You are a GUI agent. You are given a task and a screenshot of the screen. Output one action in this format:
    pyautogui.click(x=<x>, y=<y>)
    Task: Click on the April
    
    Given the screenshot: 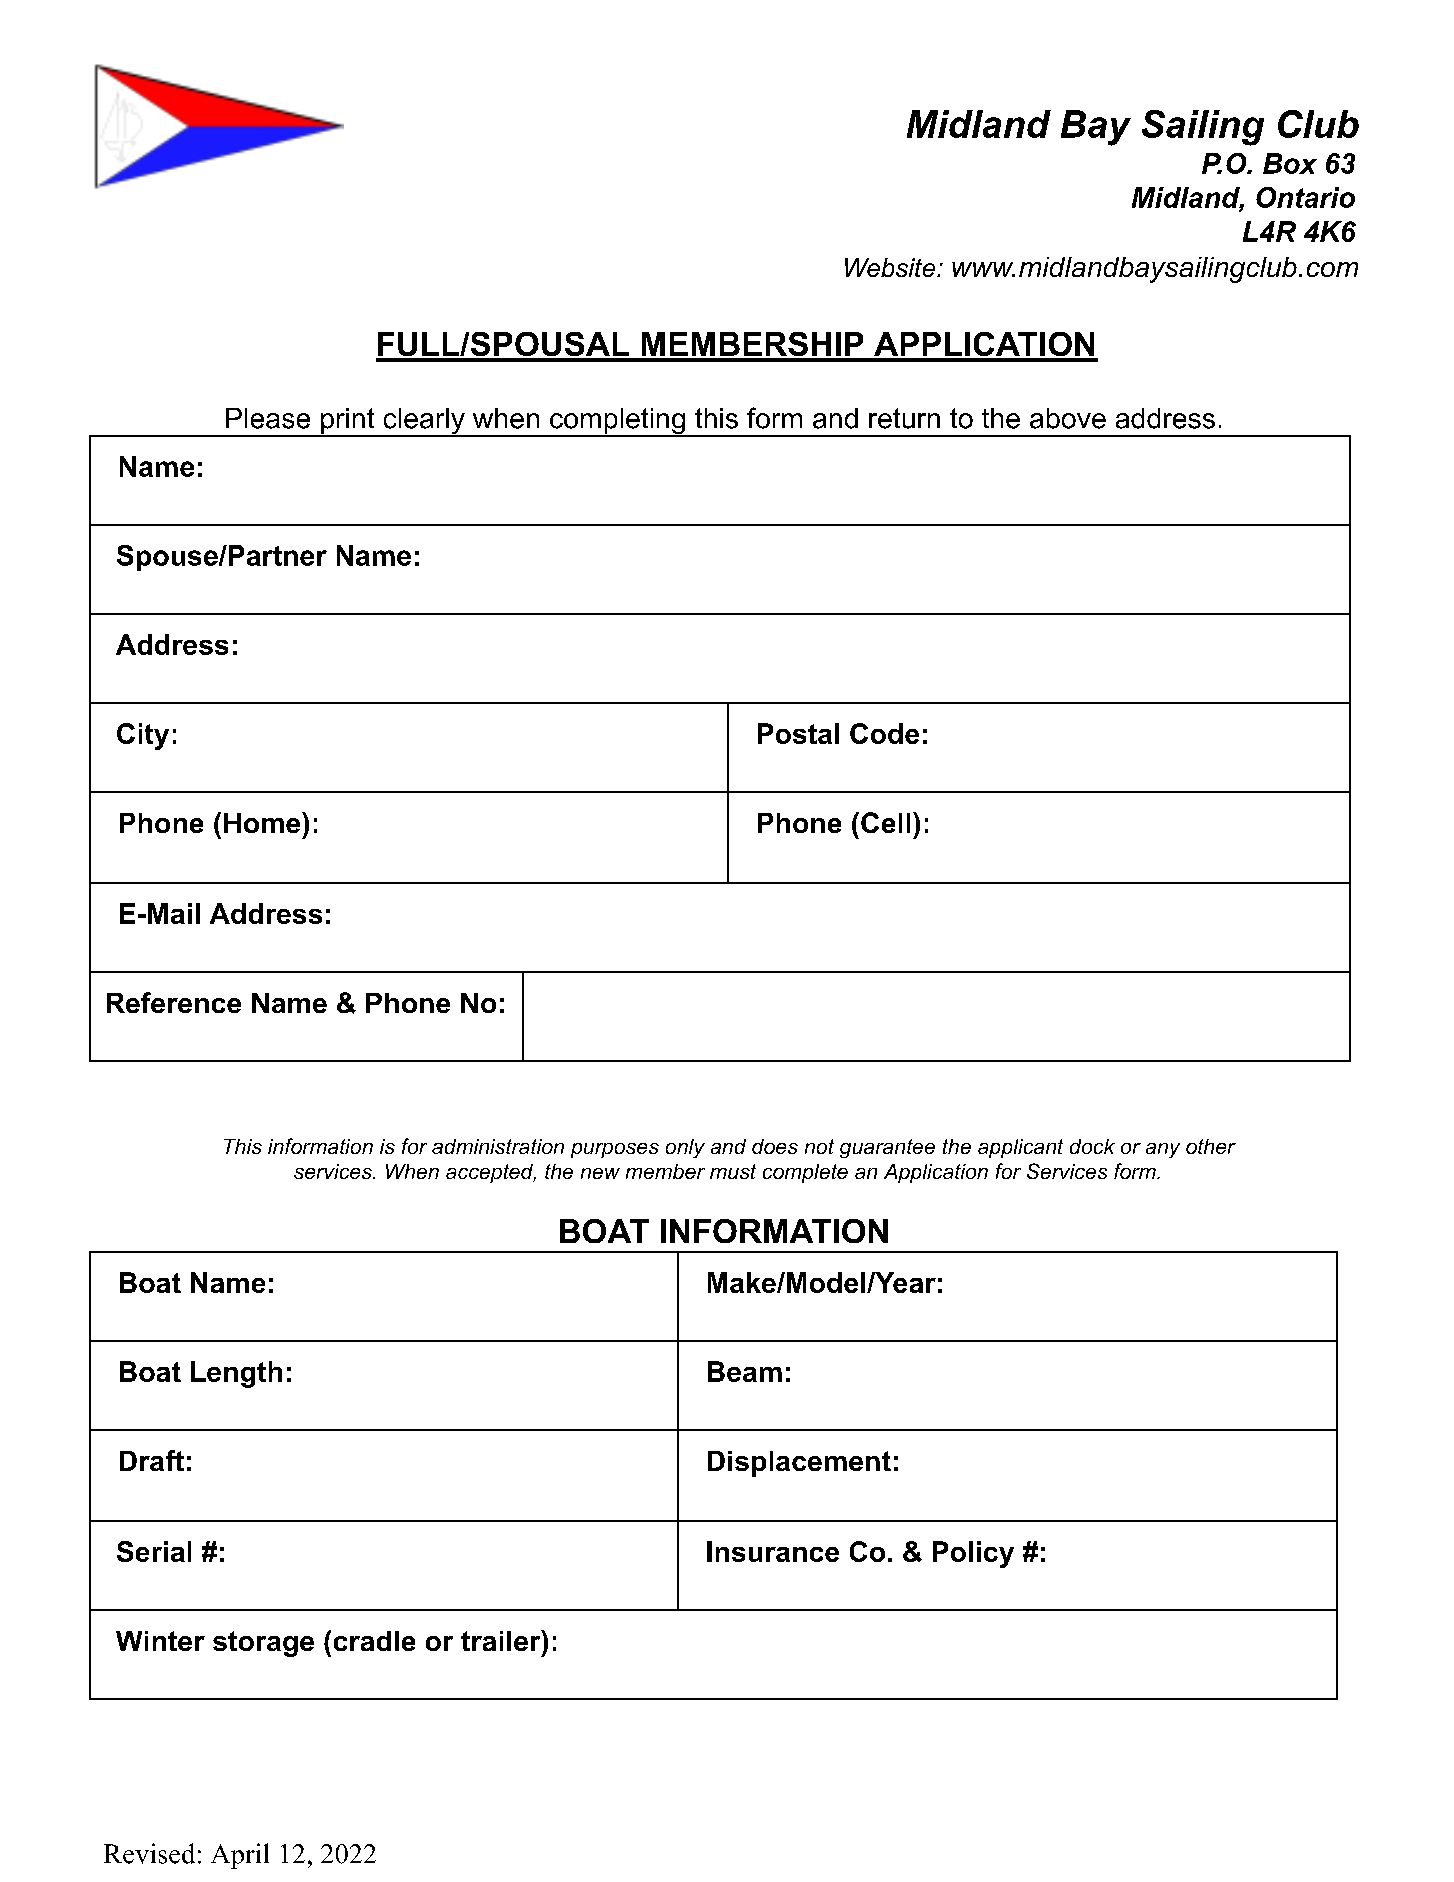 What is the action you would take?
    pyautogui.click(x=240, y=1856)
